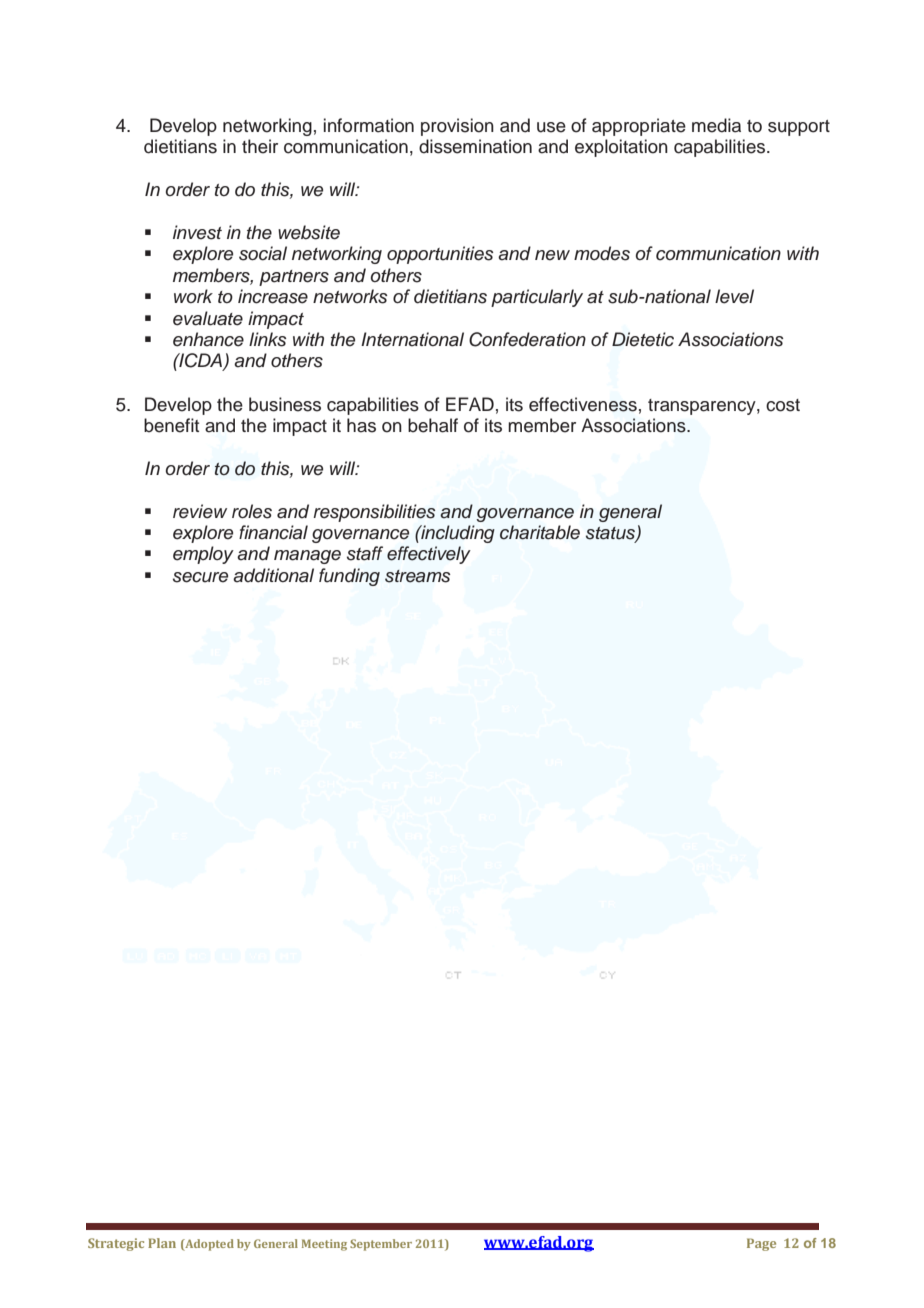 The height and width of the screenshot is (1308, 924). I want to click on streams, so click(417, 576).
